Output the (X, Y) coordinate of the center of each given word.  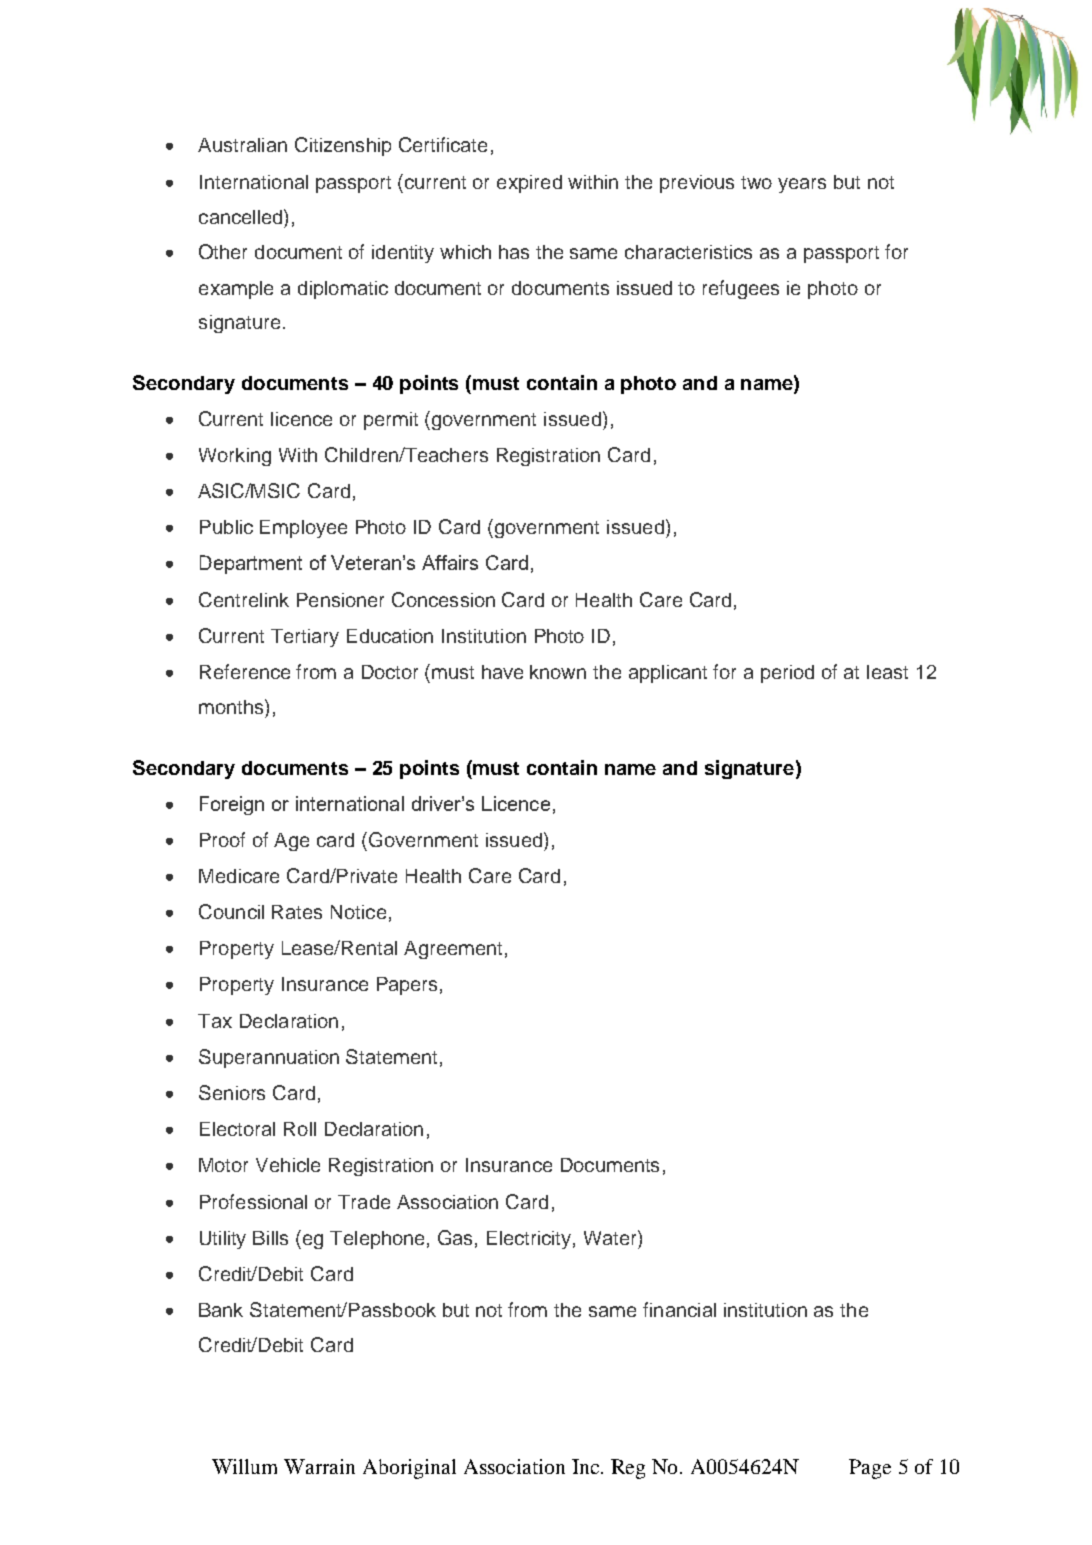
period (787, 674)
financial (679, 1309)
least (887, 672)
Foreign (232, 805)
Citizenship (343, 146)
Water (611, 1237)
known (558, 672)
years (802, 185)
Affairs (450, 562)
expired (529, 184)
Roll (300, 1129)
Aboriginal (409, 1469)
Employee (303, 529)
